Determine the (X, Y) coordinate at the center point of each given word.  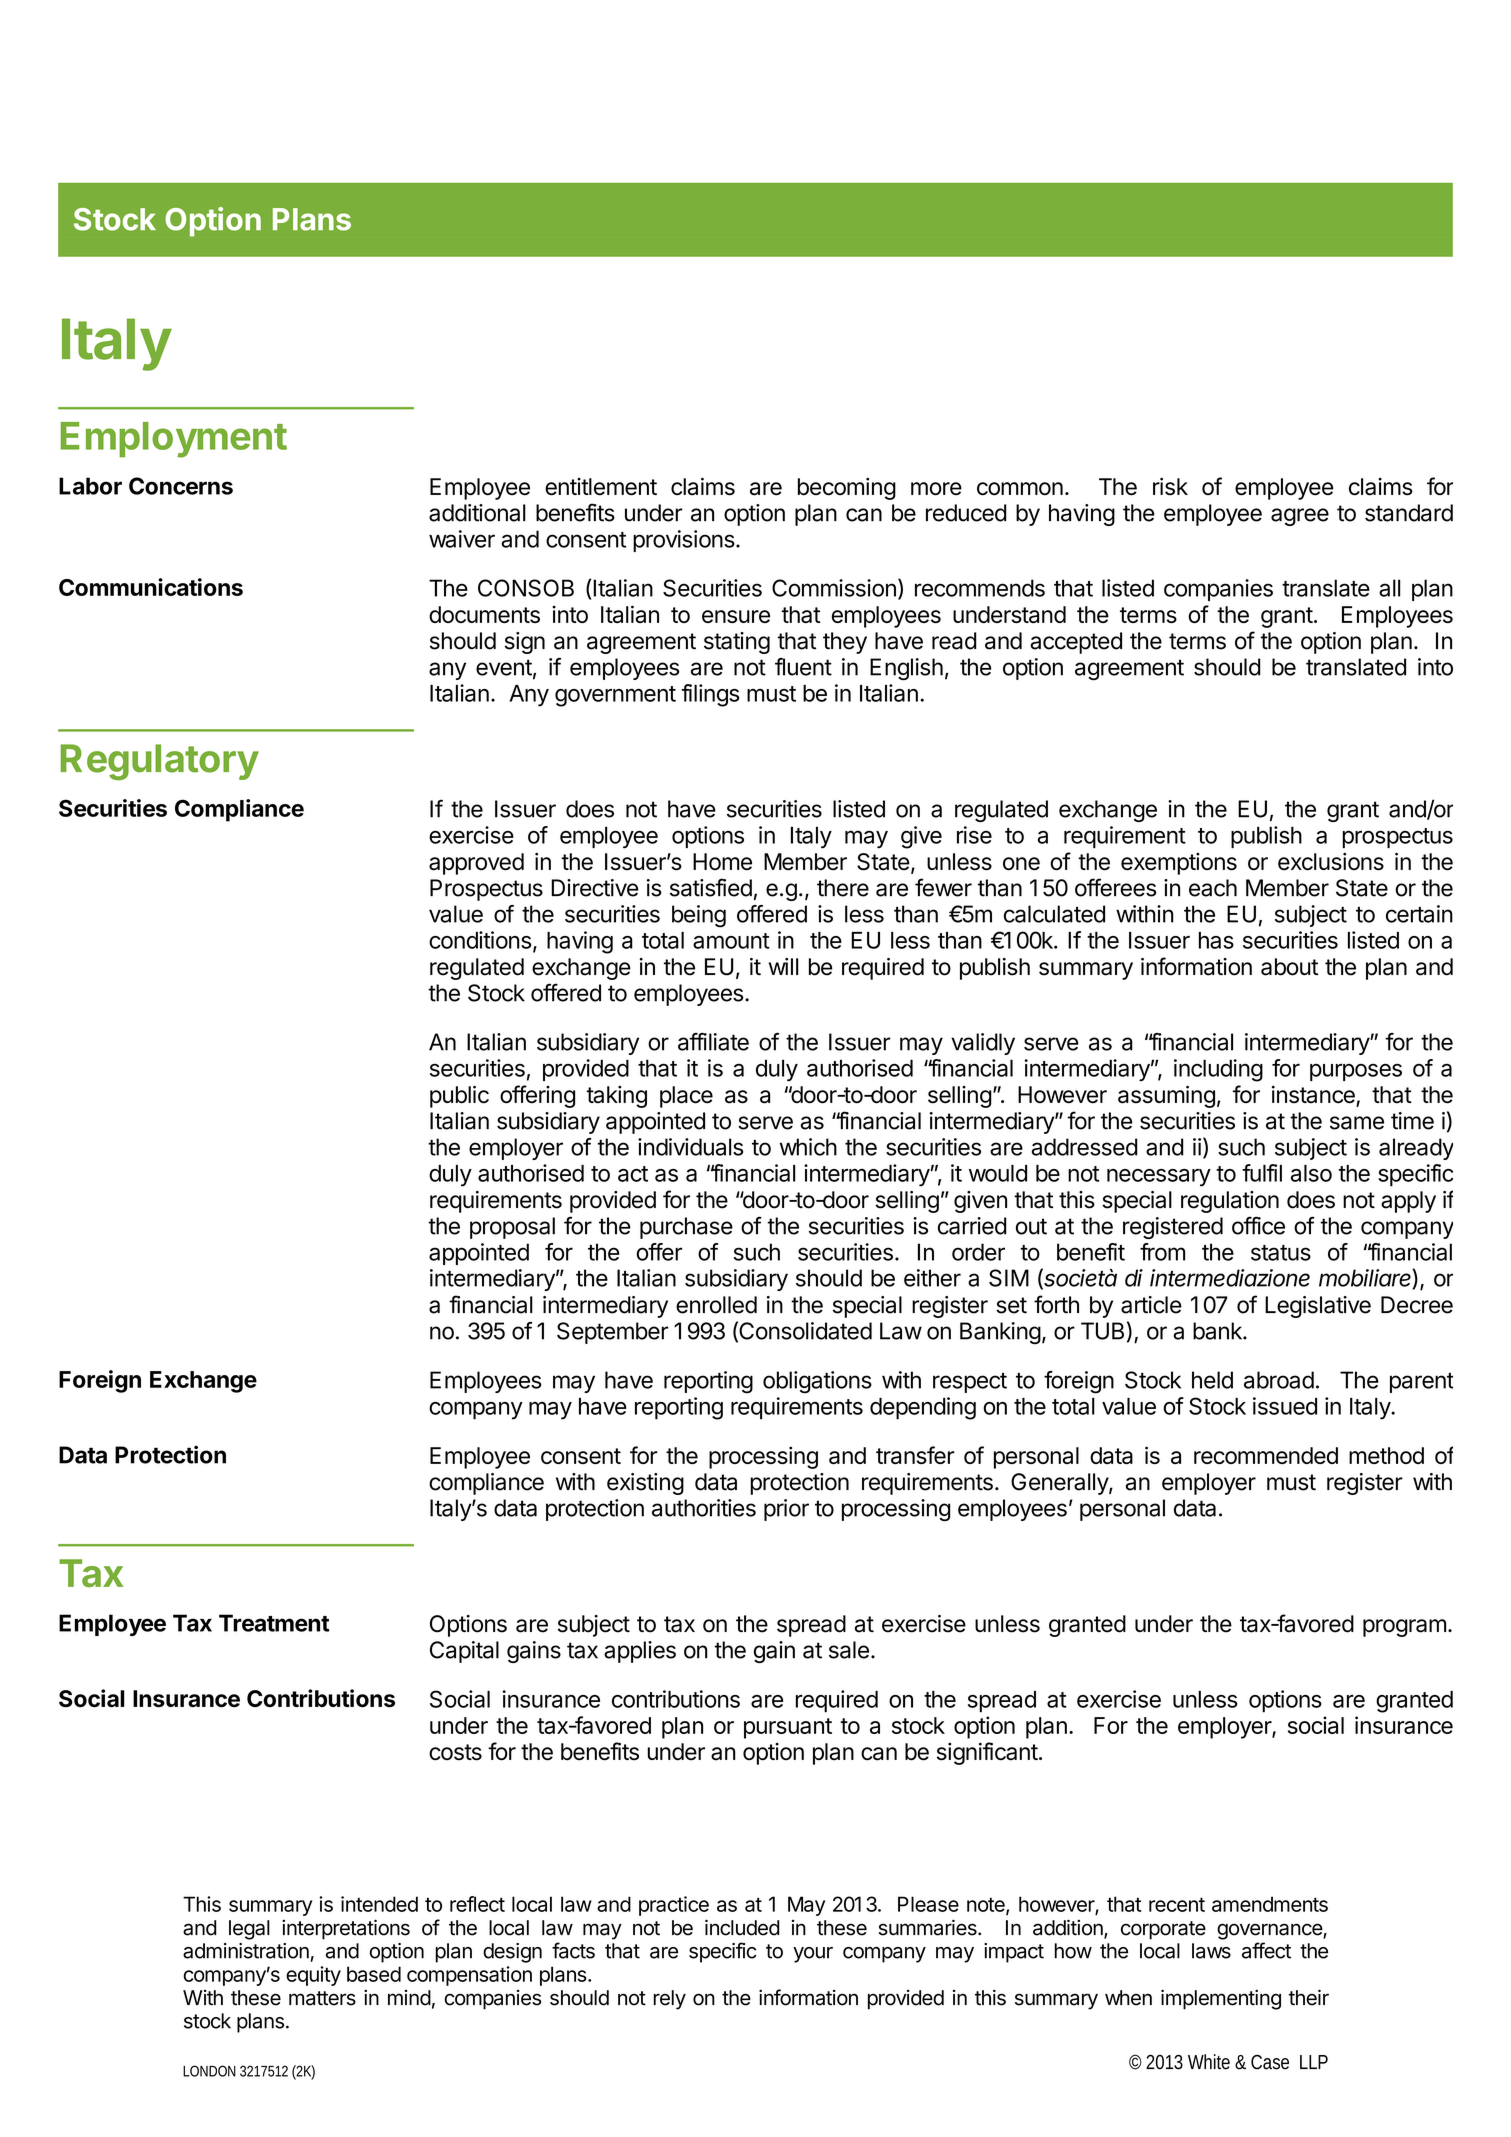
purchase (686, 1228)
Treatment (274, 1623)
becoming (847, 489)
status (1281, 1253)
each (1213, 888)
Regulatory (160, 762)
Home (722, 861)
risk (1170, 486)
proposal (512, 1228)
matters (322, 1998)
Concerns (181, 486)
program (1404, 1628)
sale (849, 1650)
